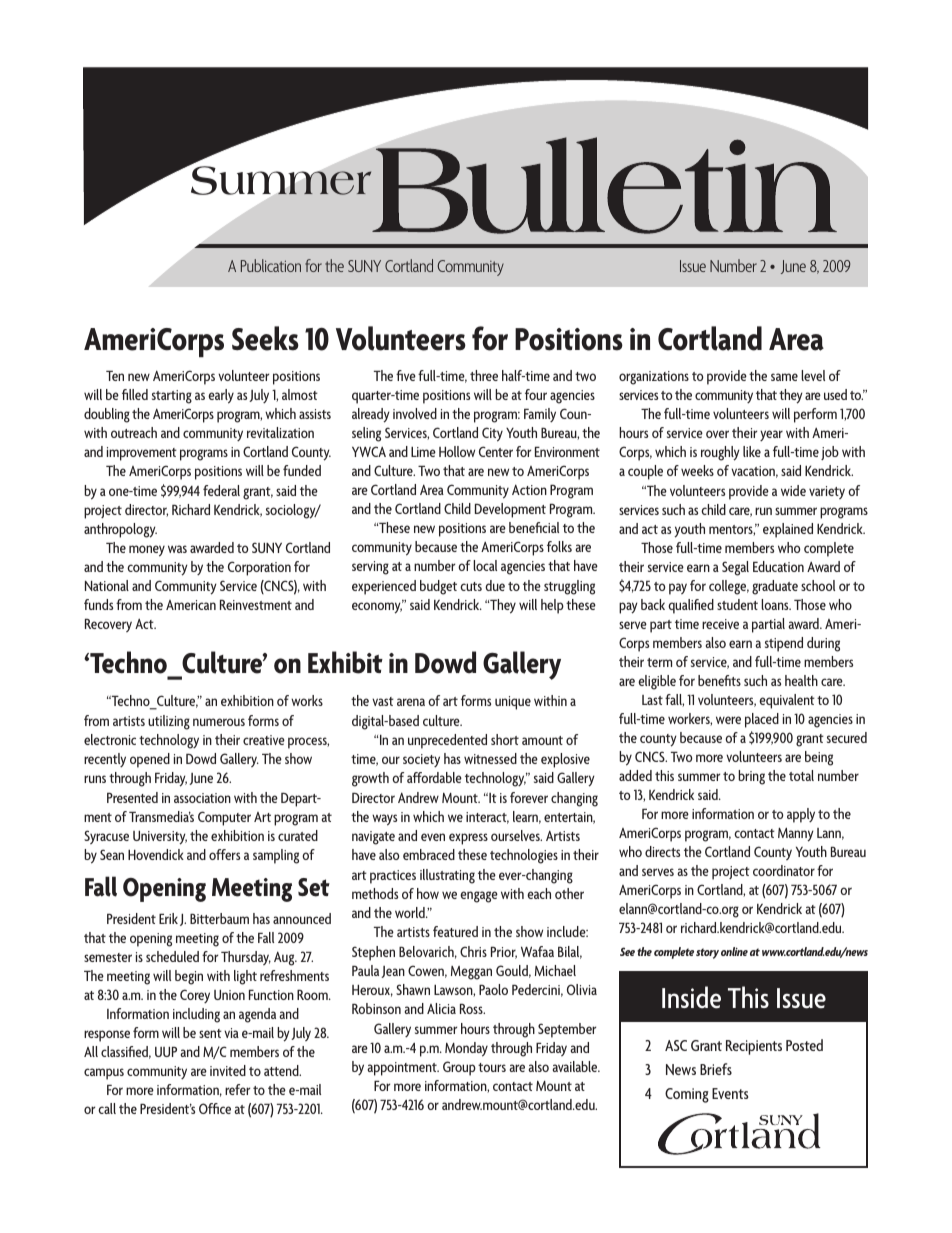  Describe the element at coordinates (271, 265) in the image. I see `Publication` at that location.
